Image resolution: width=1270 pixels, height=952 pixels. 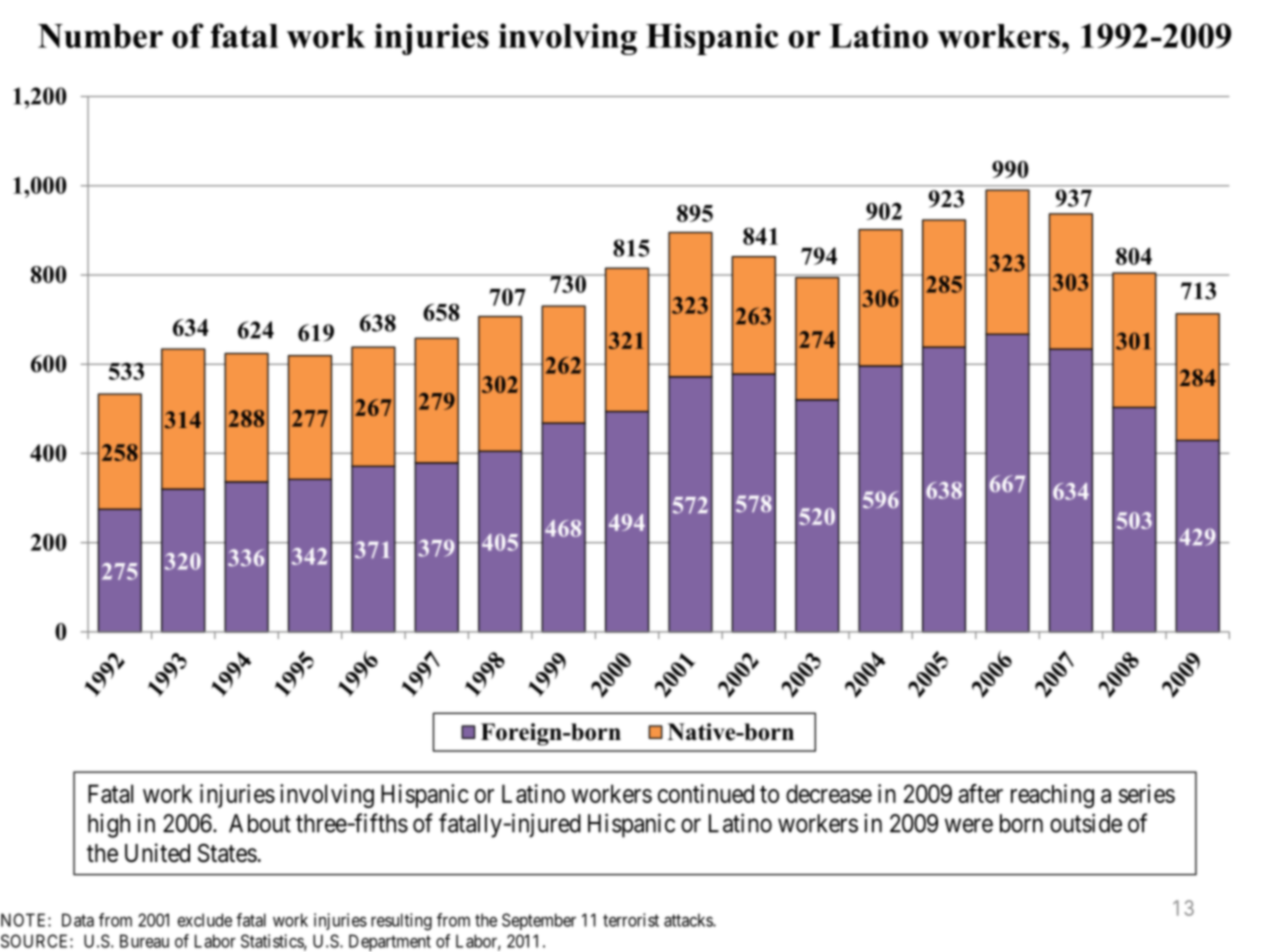 What do you see at coordinates (969, 825) in the image?
I see `were` at bounding box center [969, 825].
